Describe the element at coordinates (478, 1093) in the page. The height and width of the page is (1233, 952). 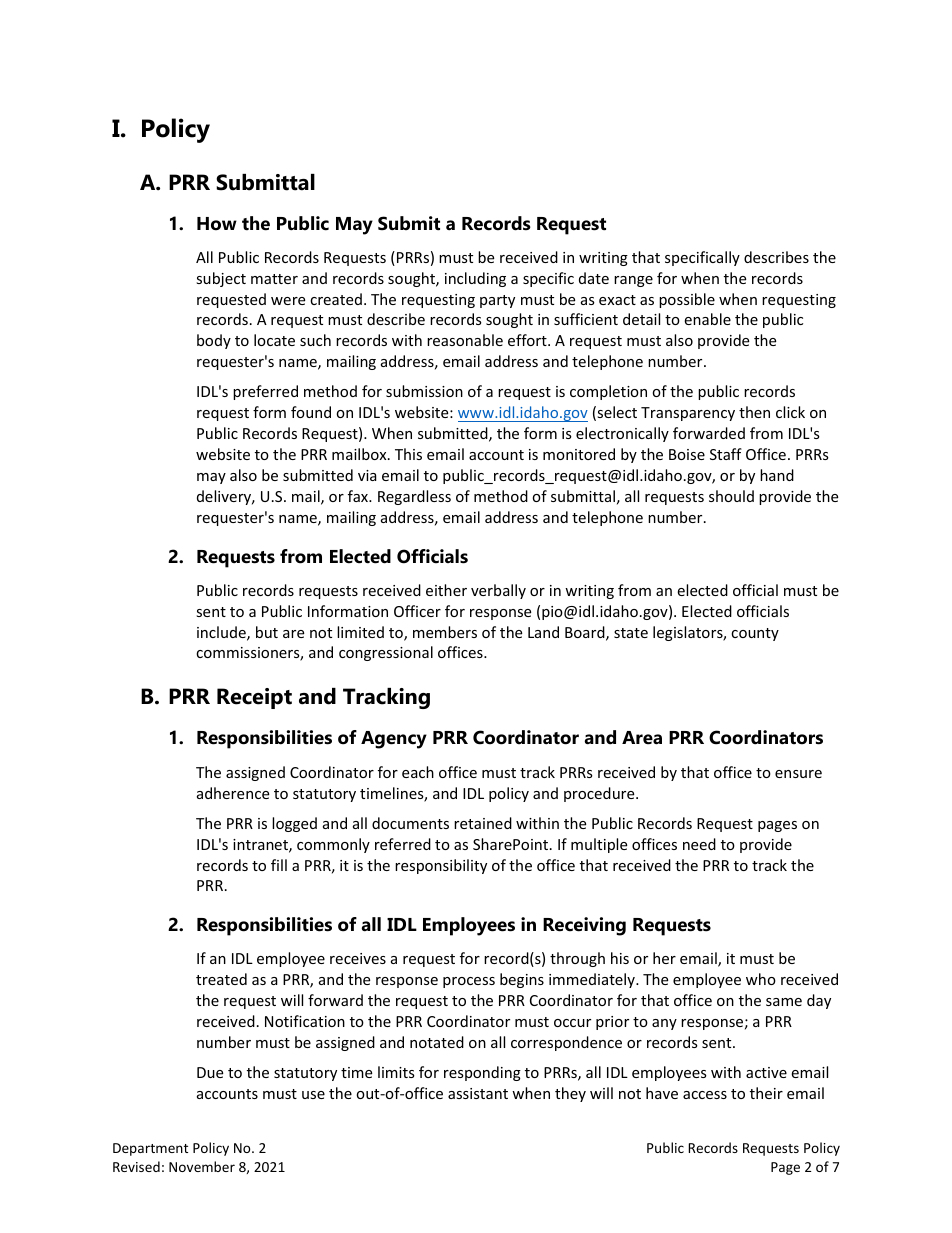
I see `assistant` at that location.
